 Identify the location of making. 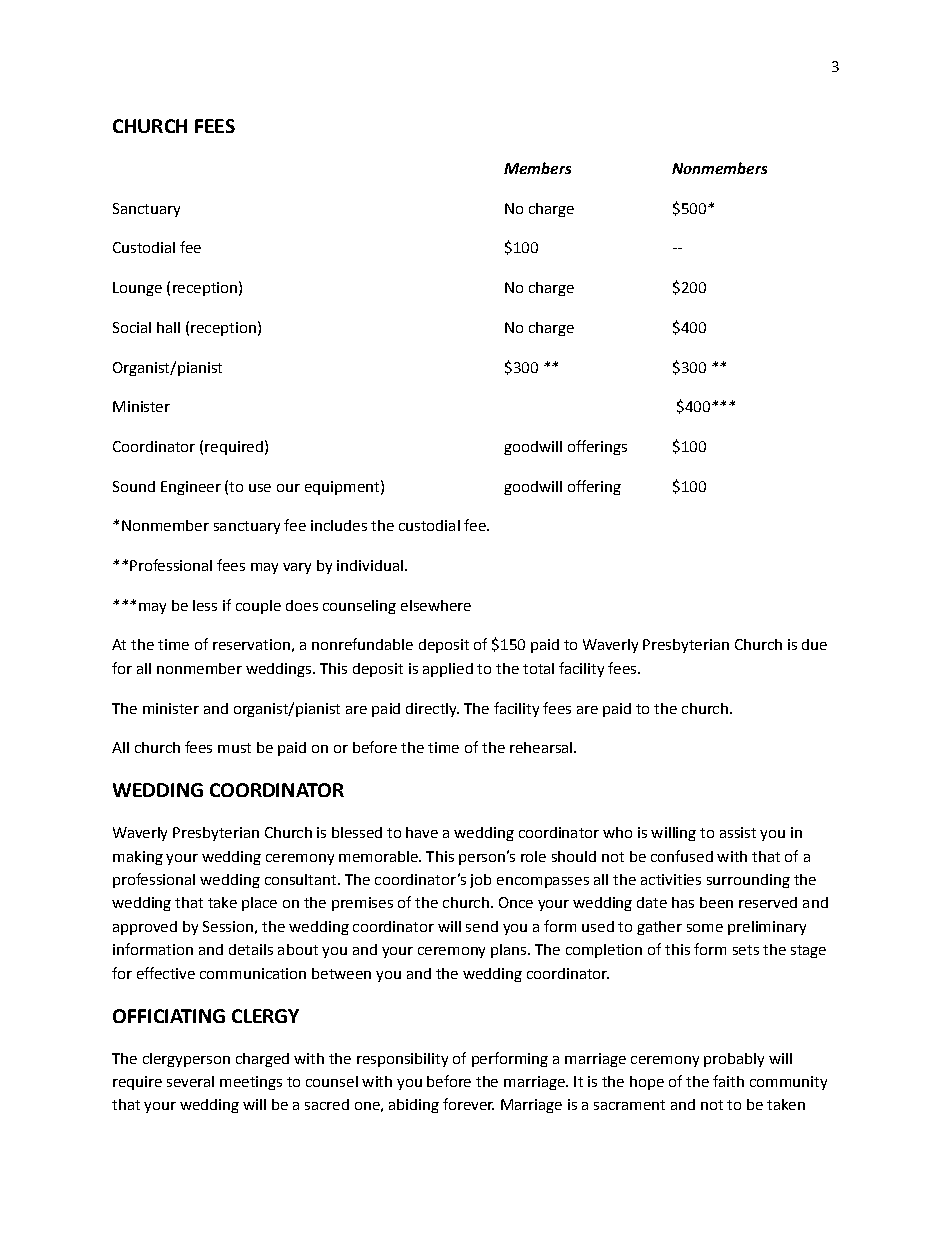
(138, 858).
